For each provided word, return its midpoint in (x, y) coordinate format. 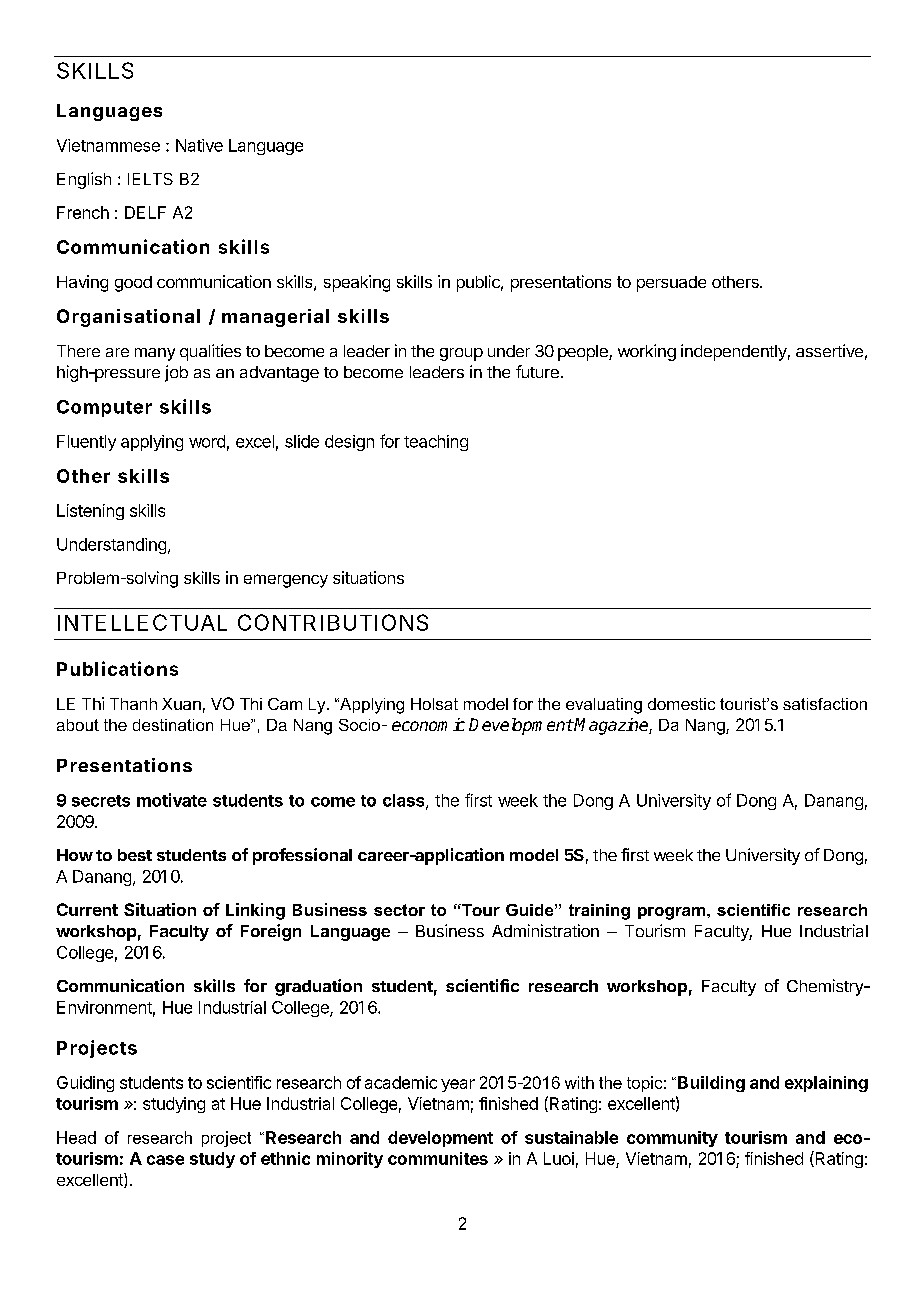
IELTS (150, 179)
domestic (681, 704)
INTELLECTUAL (142, 622)
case (165, 1160)
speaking (357, 283)
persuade (671, 284)
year (458, 1085)
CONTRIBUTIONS (333, 622)
